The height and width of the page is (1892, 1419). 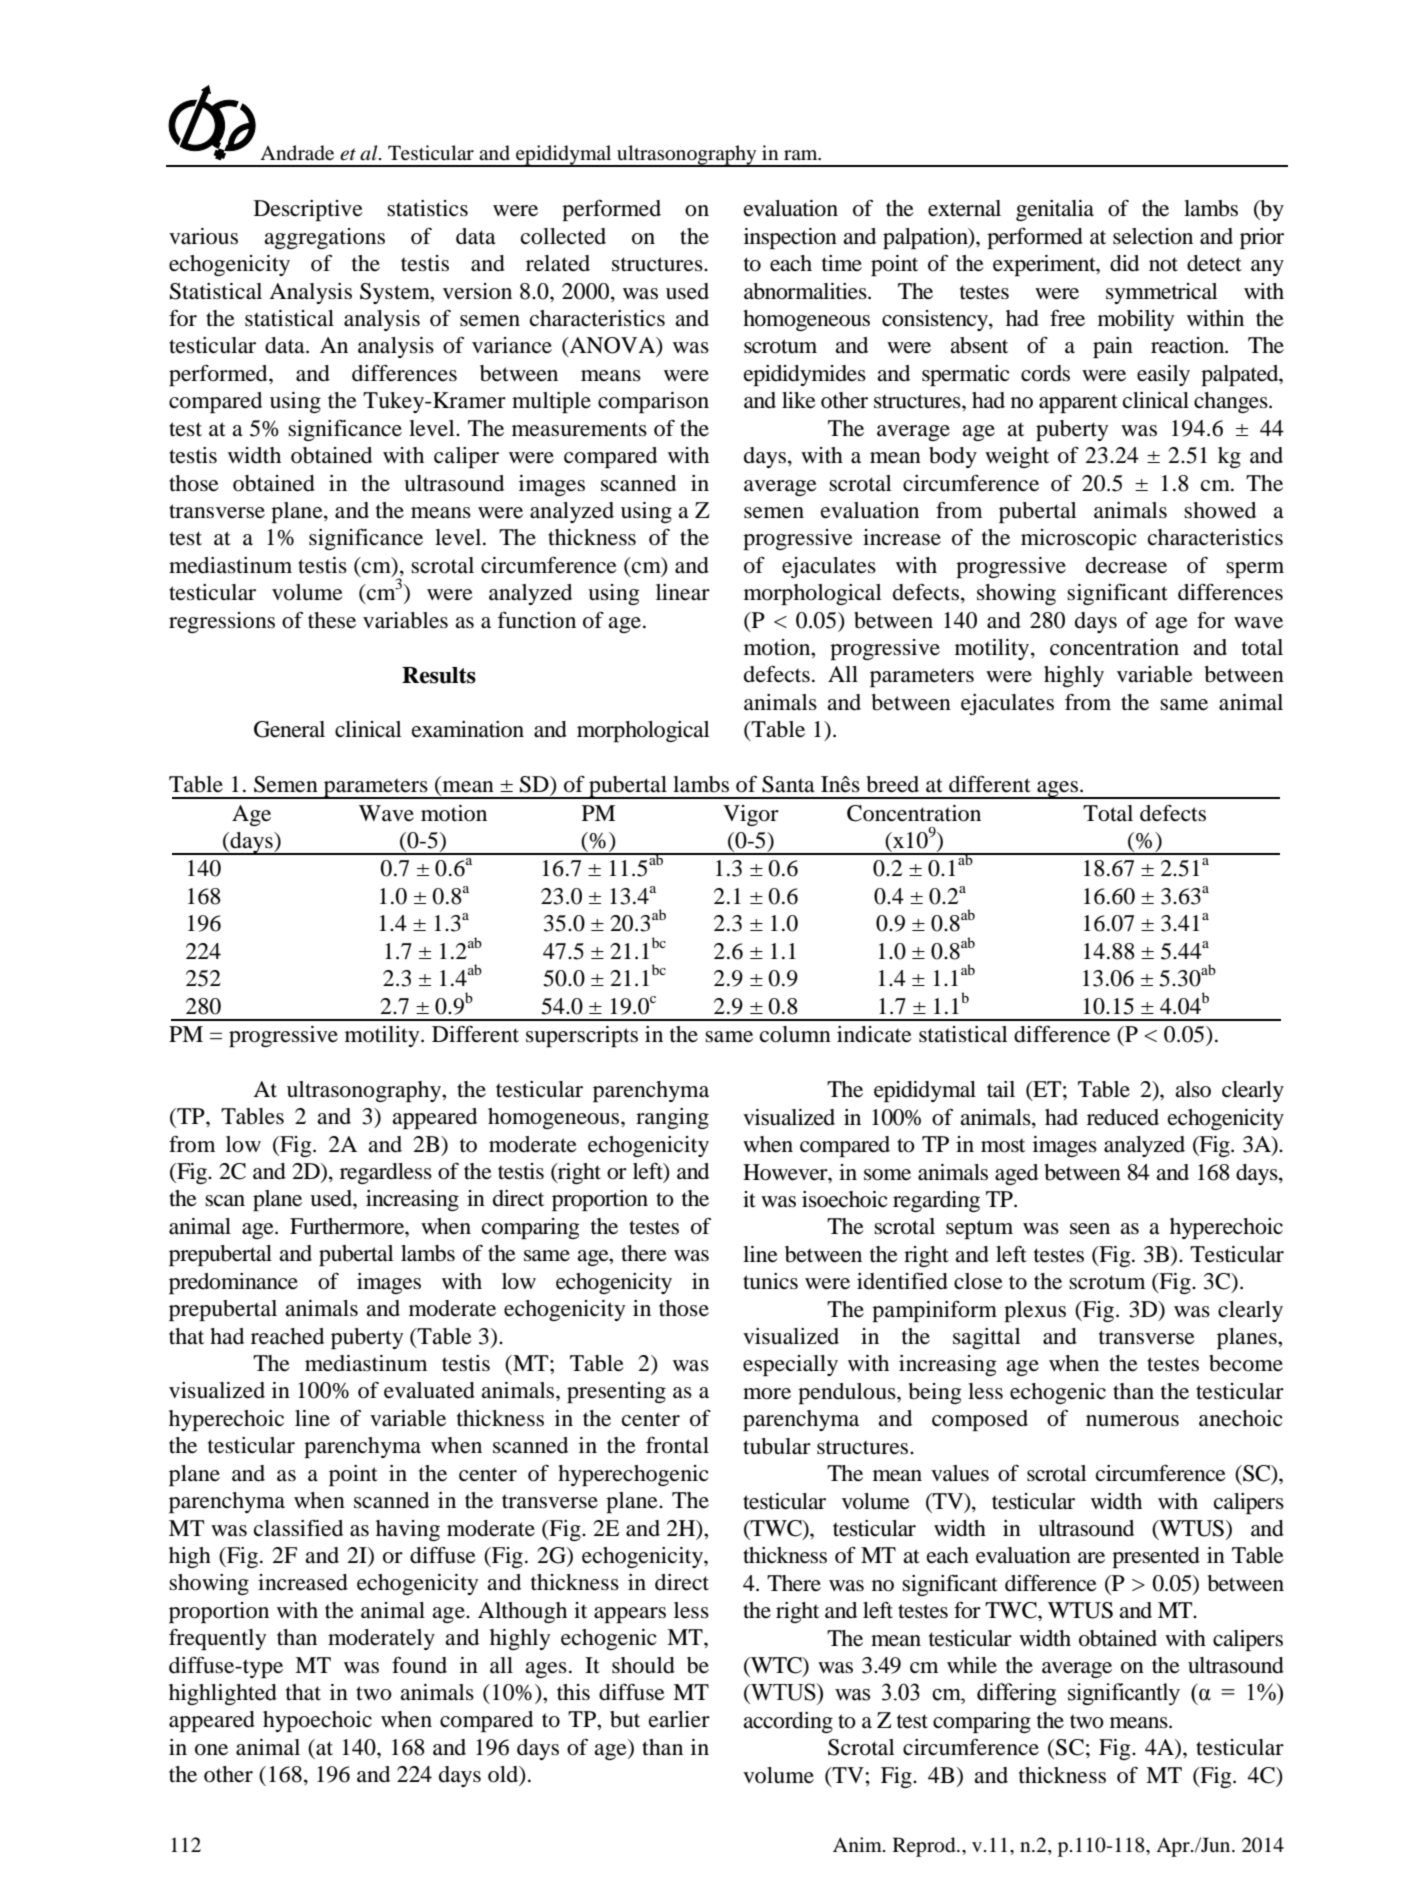 What do you see at coordinates (1016, 1694) in the page?
I see `differing` at bounding box center [1016, 1694].
